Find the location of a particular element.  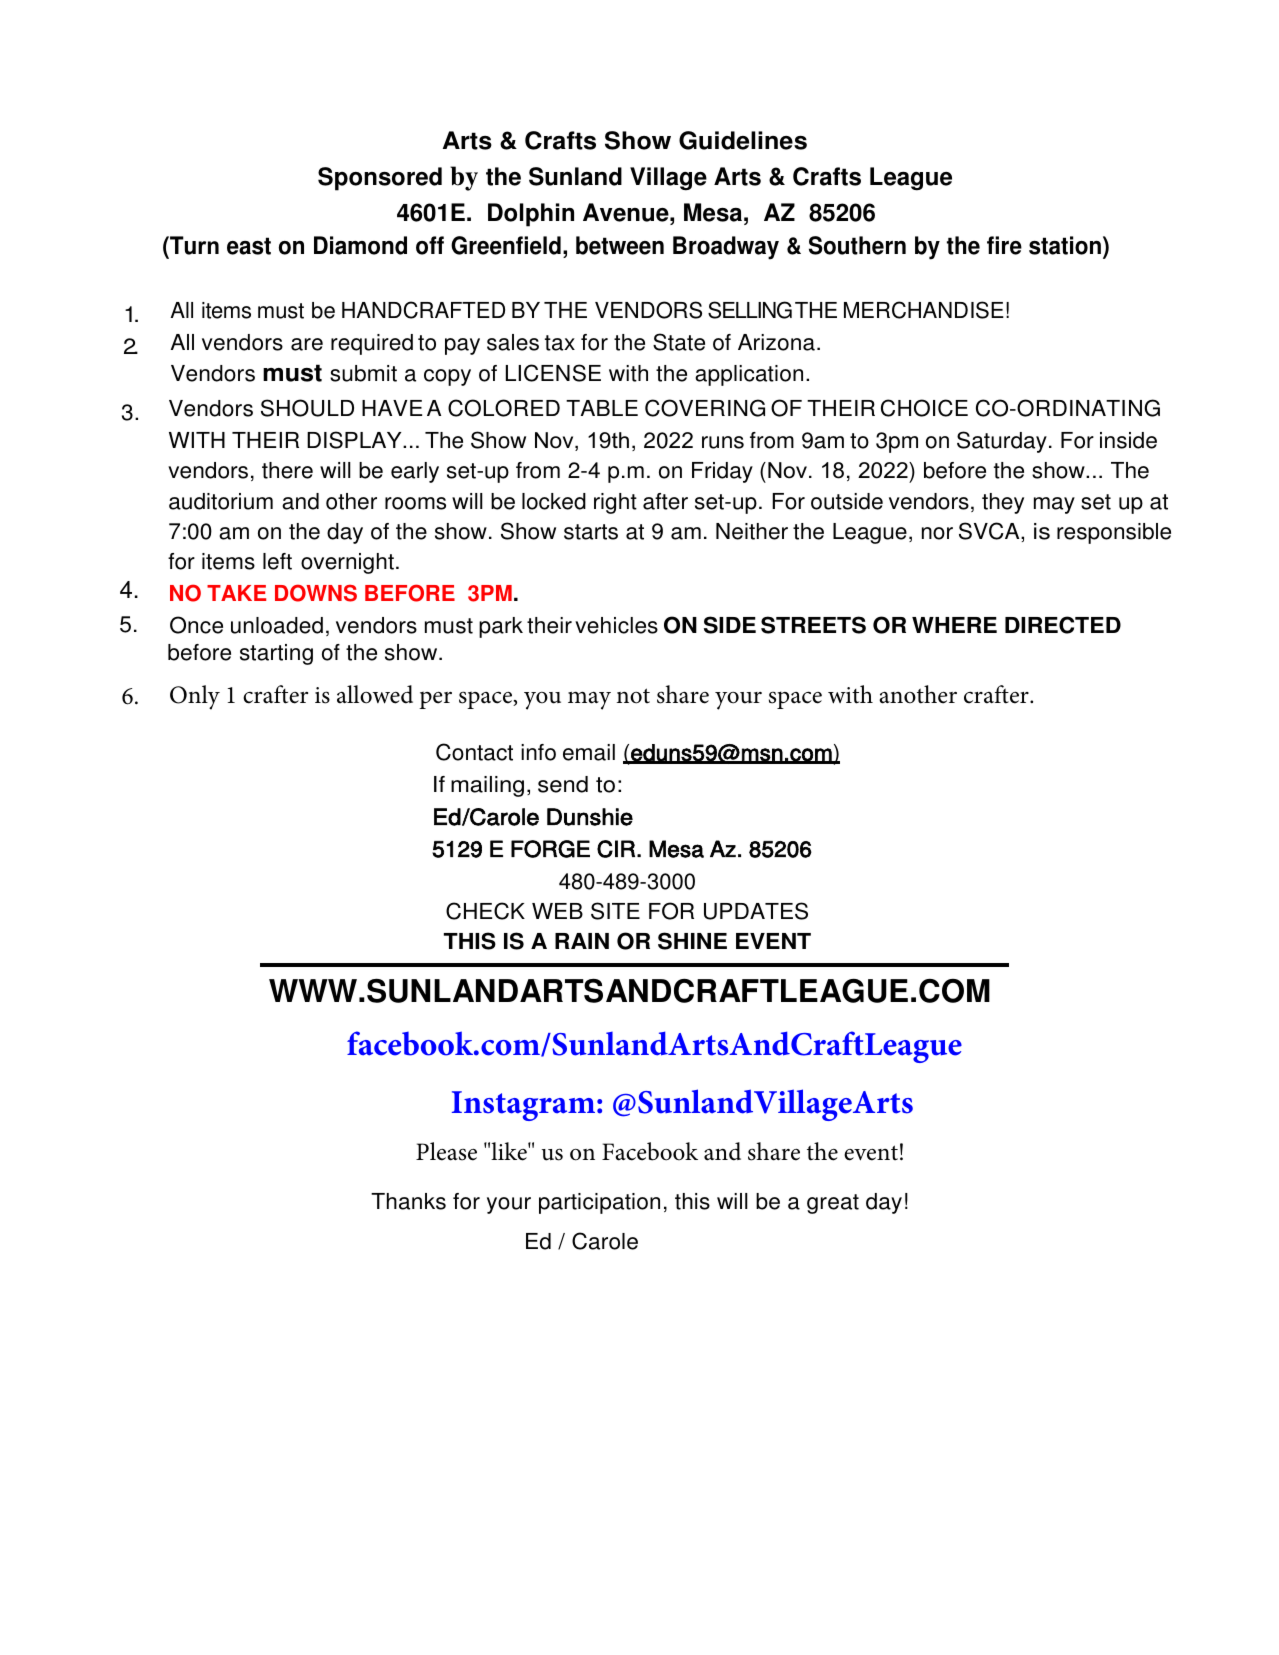

Sponsored is located at coordinates (380, 179).
